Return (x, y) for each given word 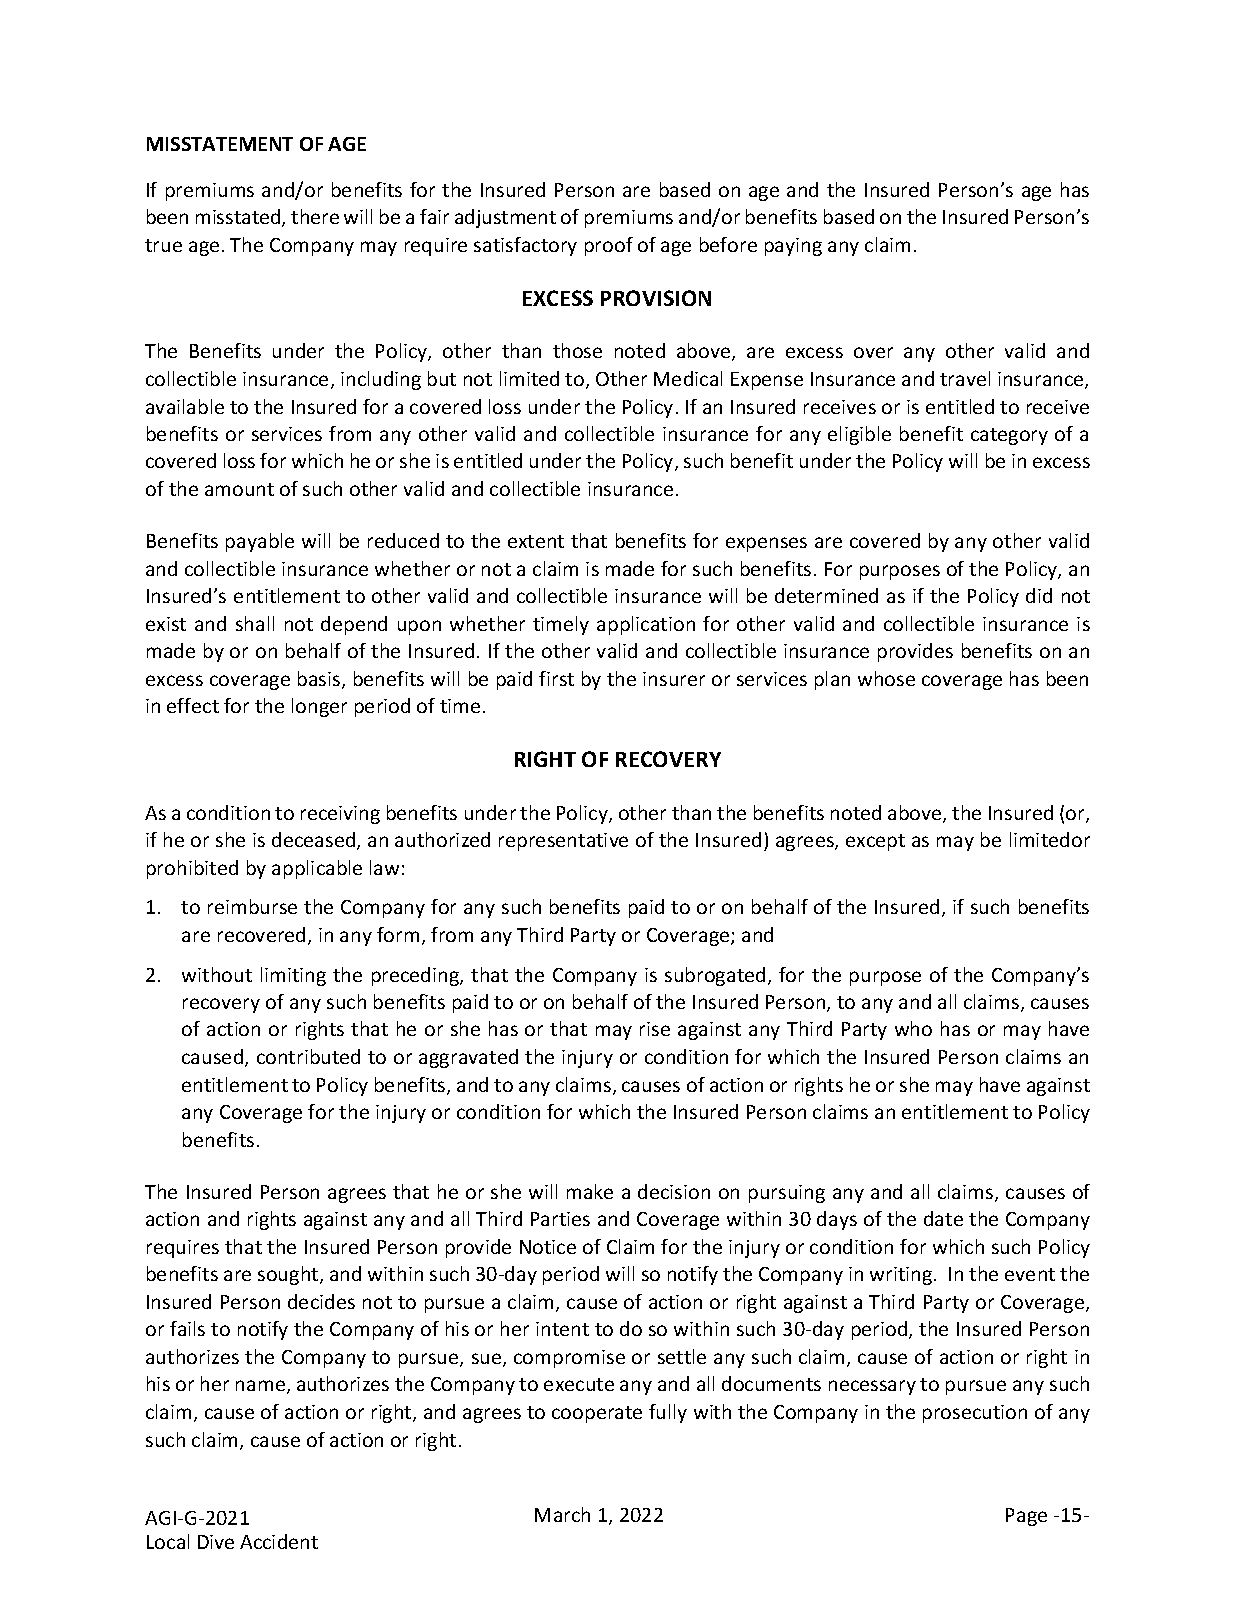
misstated (239, 218)
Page (1026, 1517)
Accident (279, 1541)
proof (609, 246)
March (562, 1514)
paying (793, 247)
